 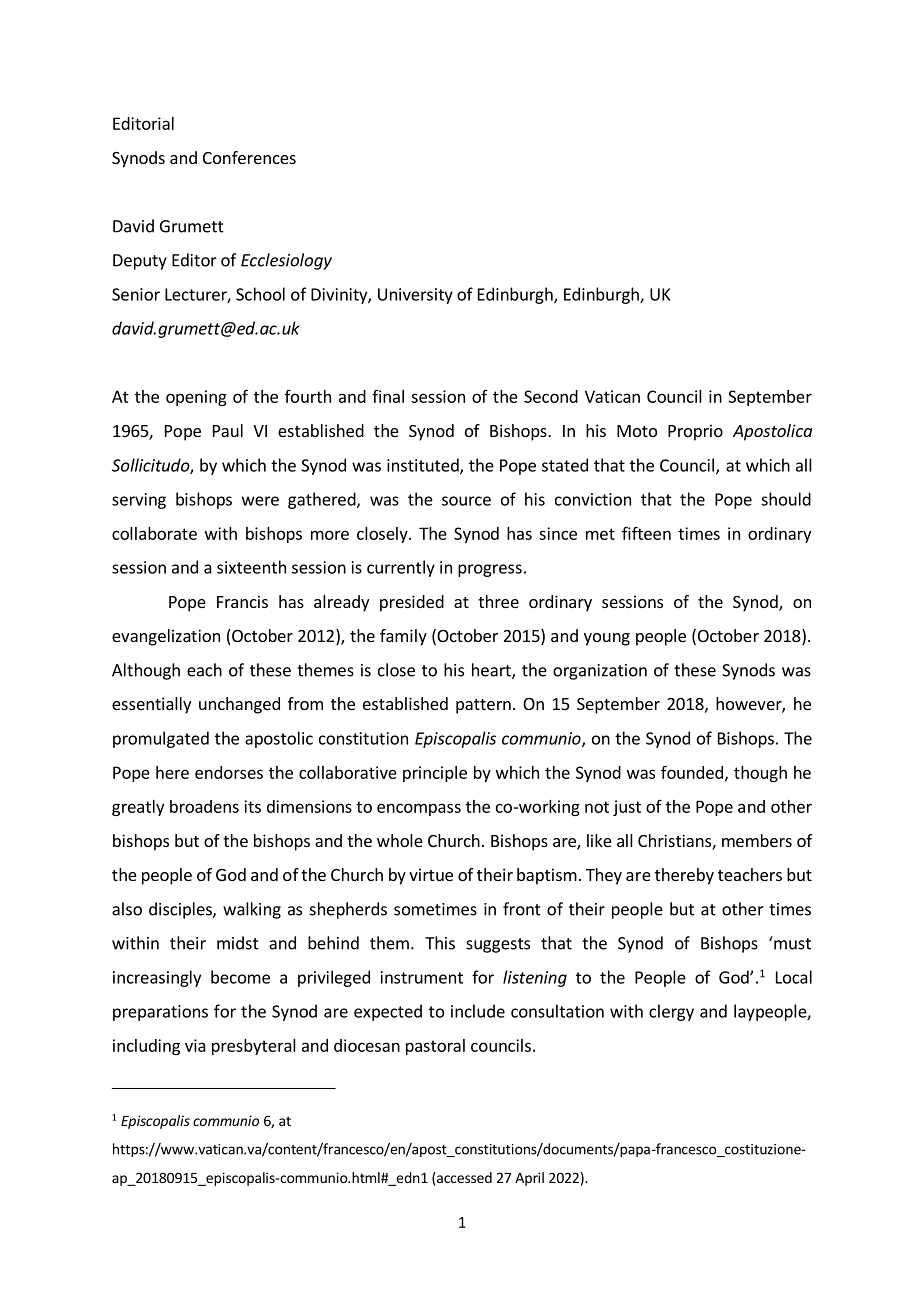 What do you see at coordinates (249, 157) in the screenshot?
I see `Conferences` at bounding box center [249, 157].
